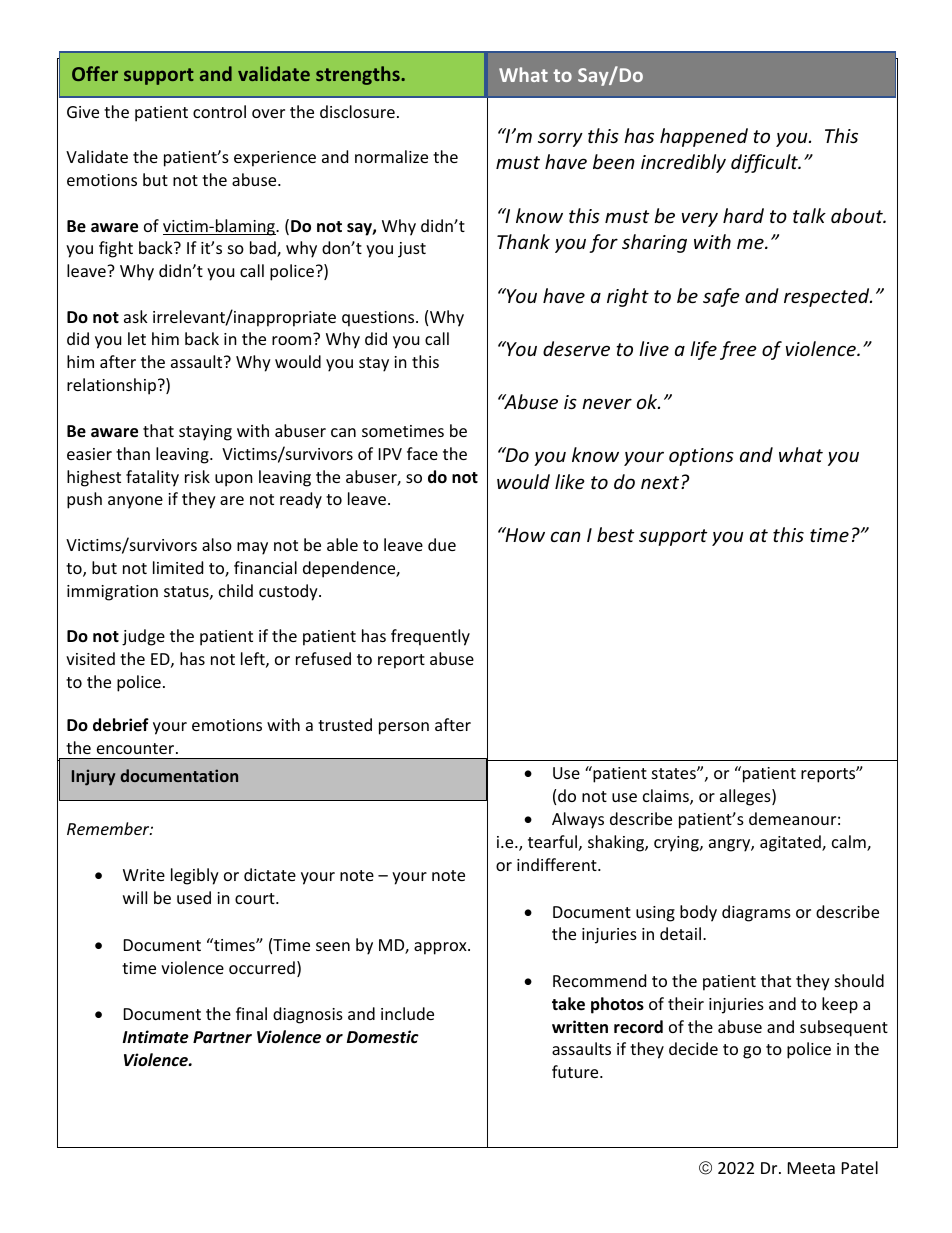  I want to click on future, so click(576, 1071).
